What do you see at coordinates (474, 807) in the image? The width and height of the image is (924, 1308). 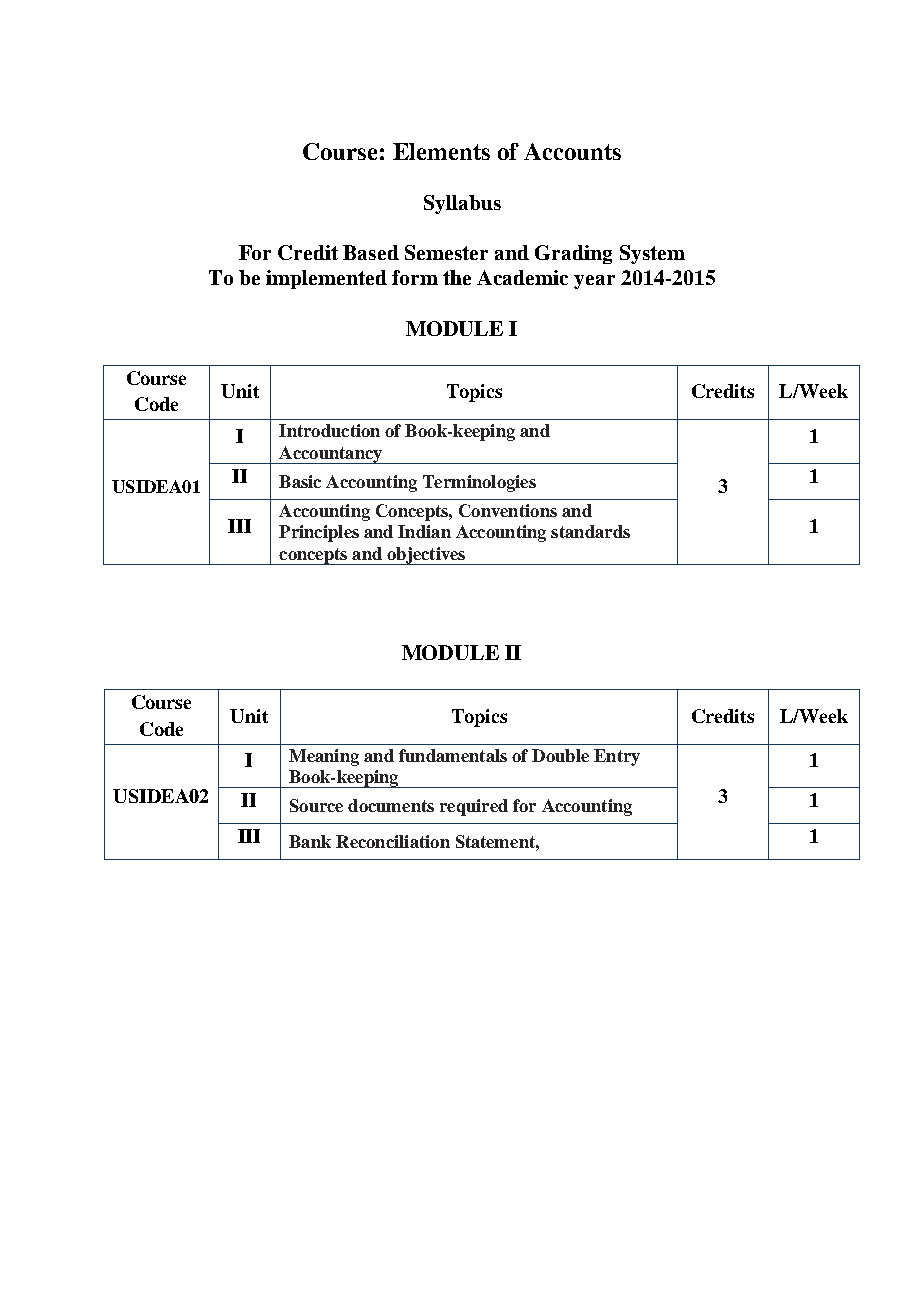 I see `required` at bounding box center [474, 807].
